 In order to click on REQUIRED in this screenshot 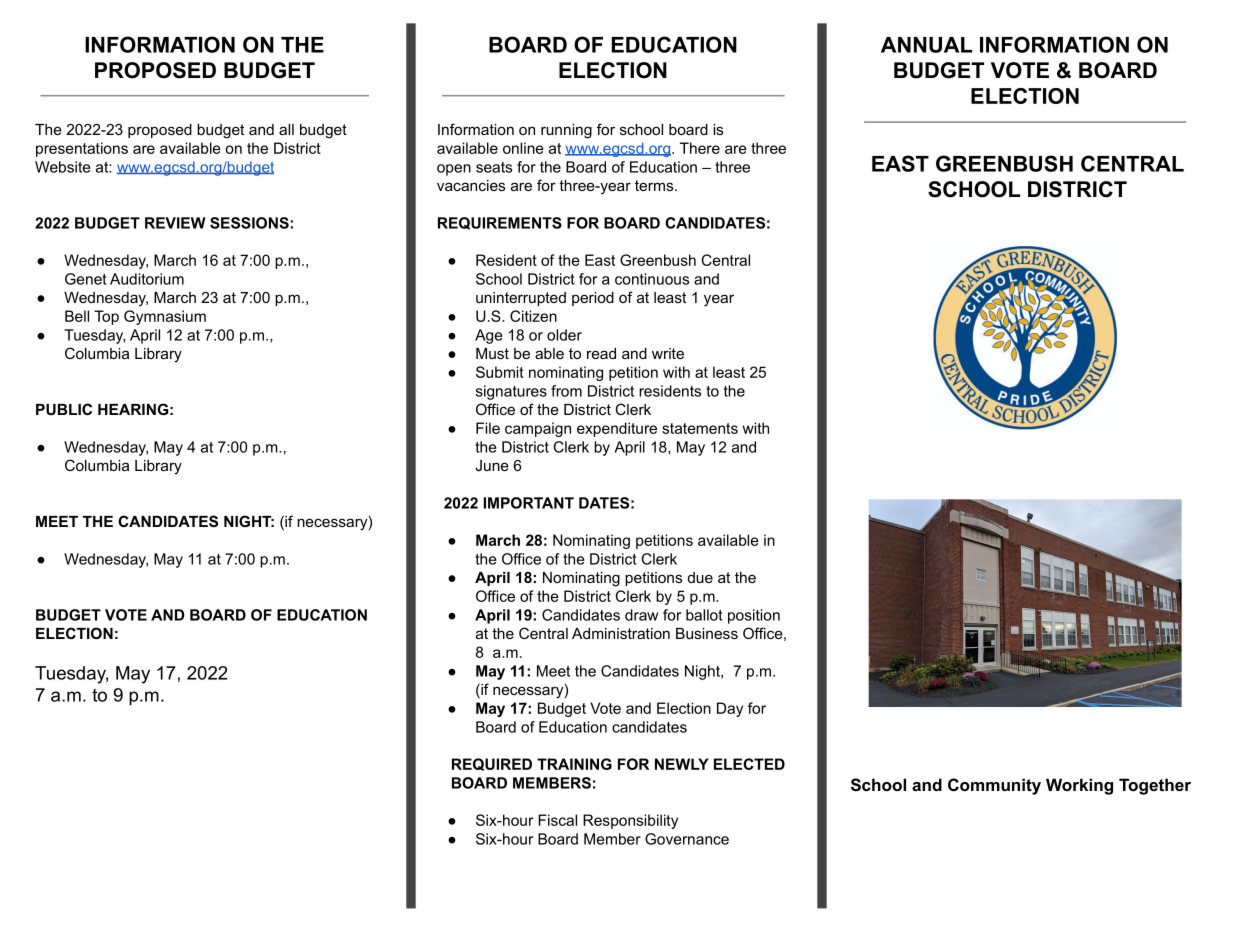, I will do `click(492, 764)`.
